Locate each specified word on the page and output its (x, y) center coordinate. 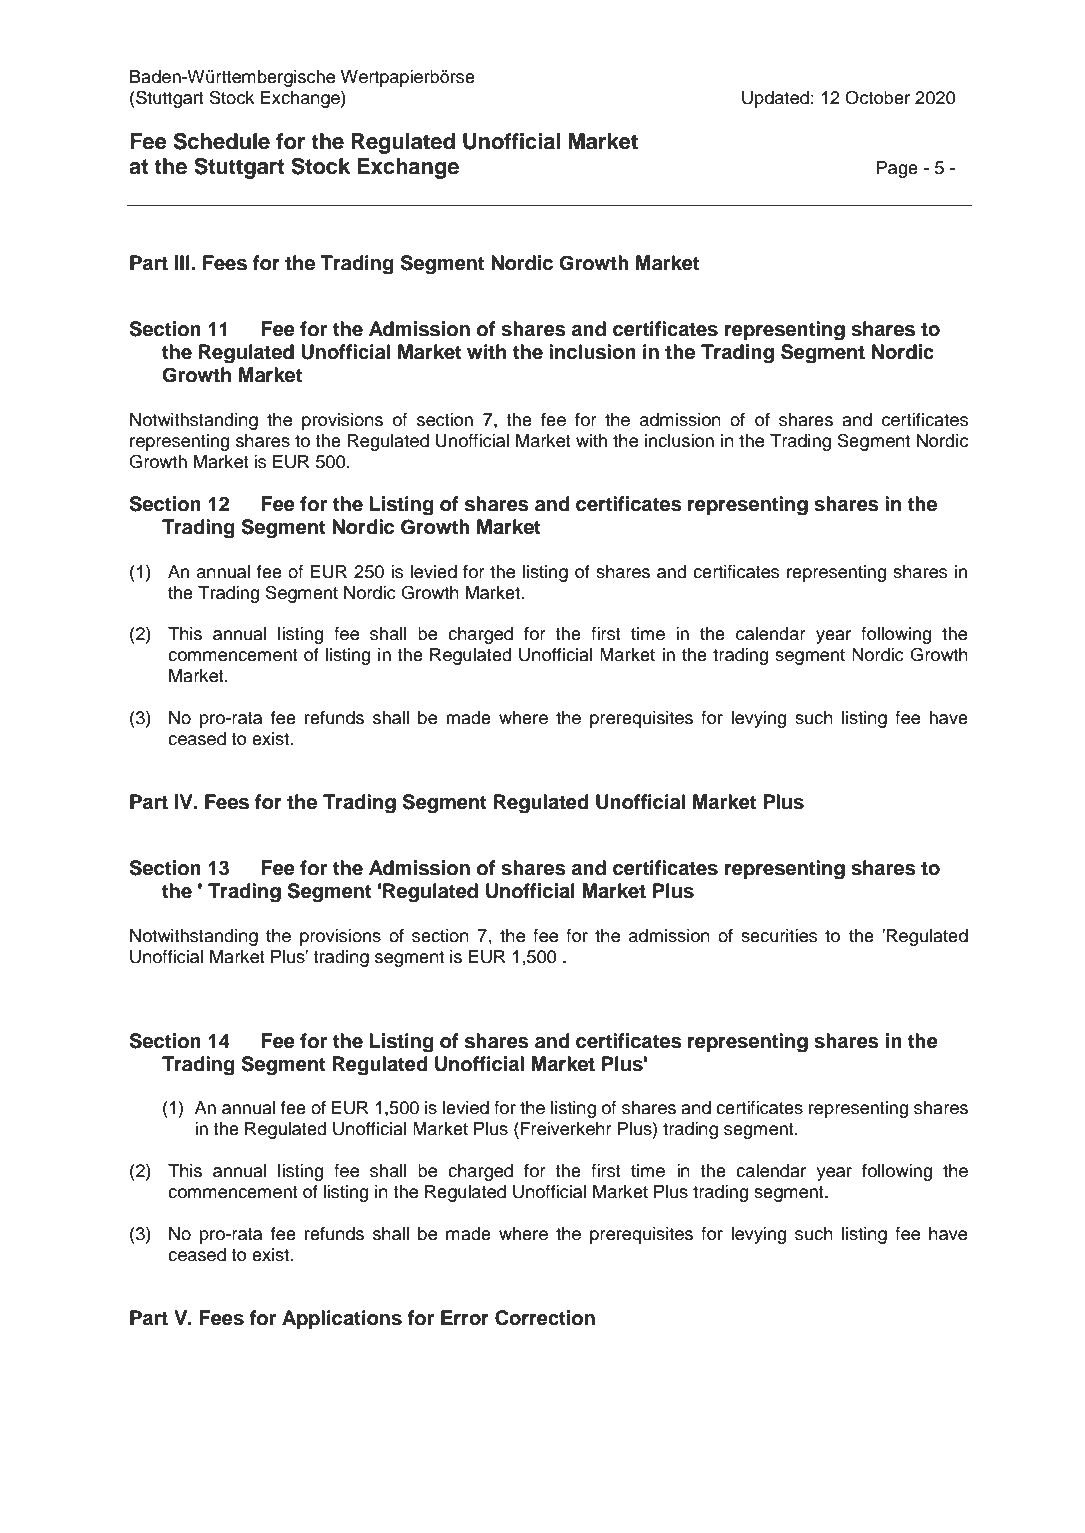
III (182, 262)
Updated (775, 99)
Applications (342, 1319)
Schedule (222, 141)
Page (897, 169)
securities (779, 936)
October (877, 97)
